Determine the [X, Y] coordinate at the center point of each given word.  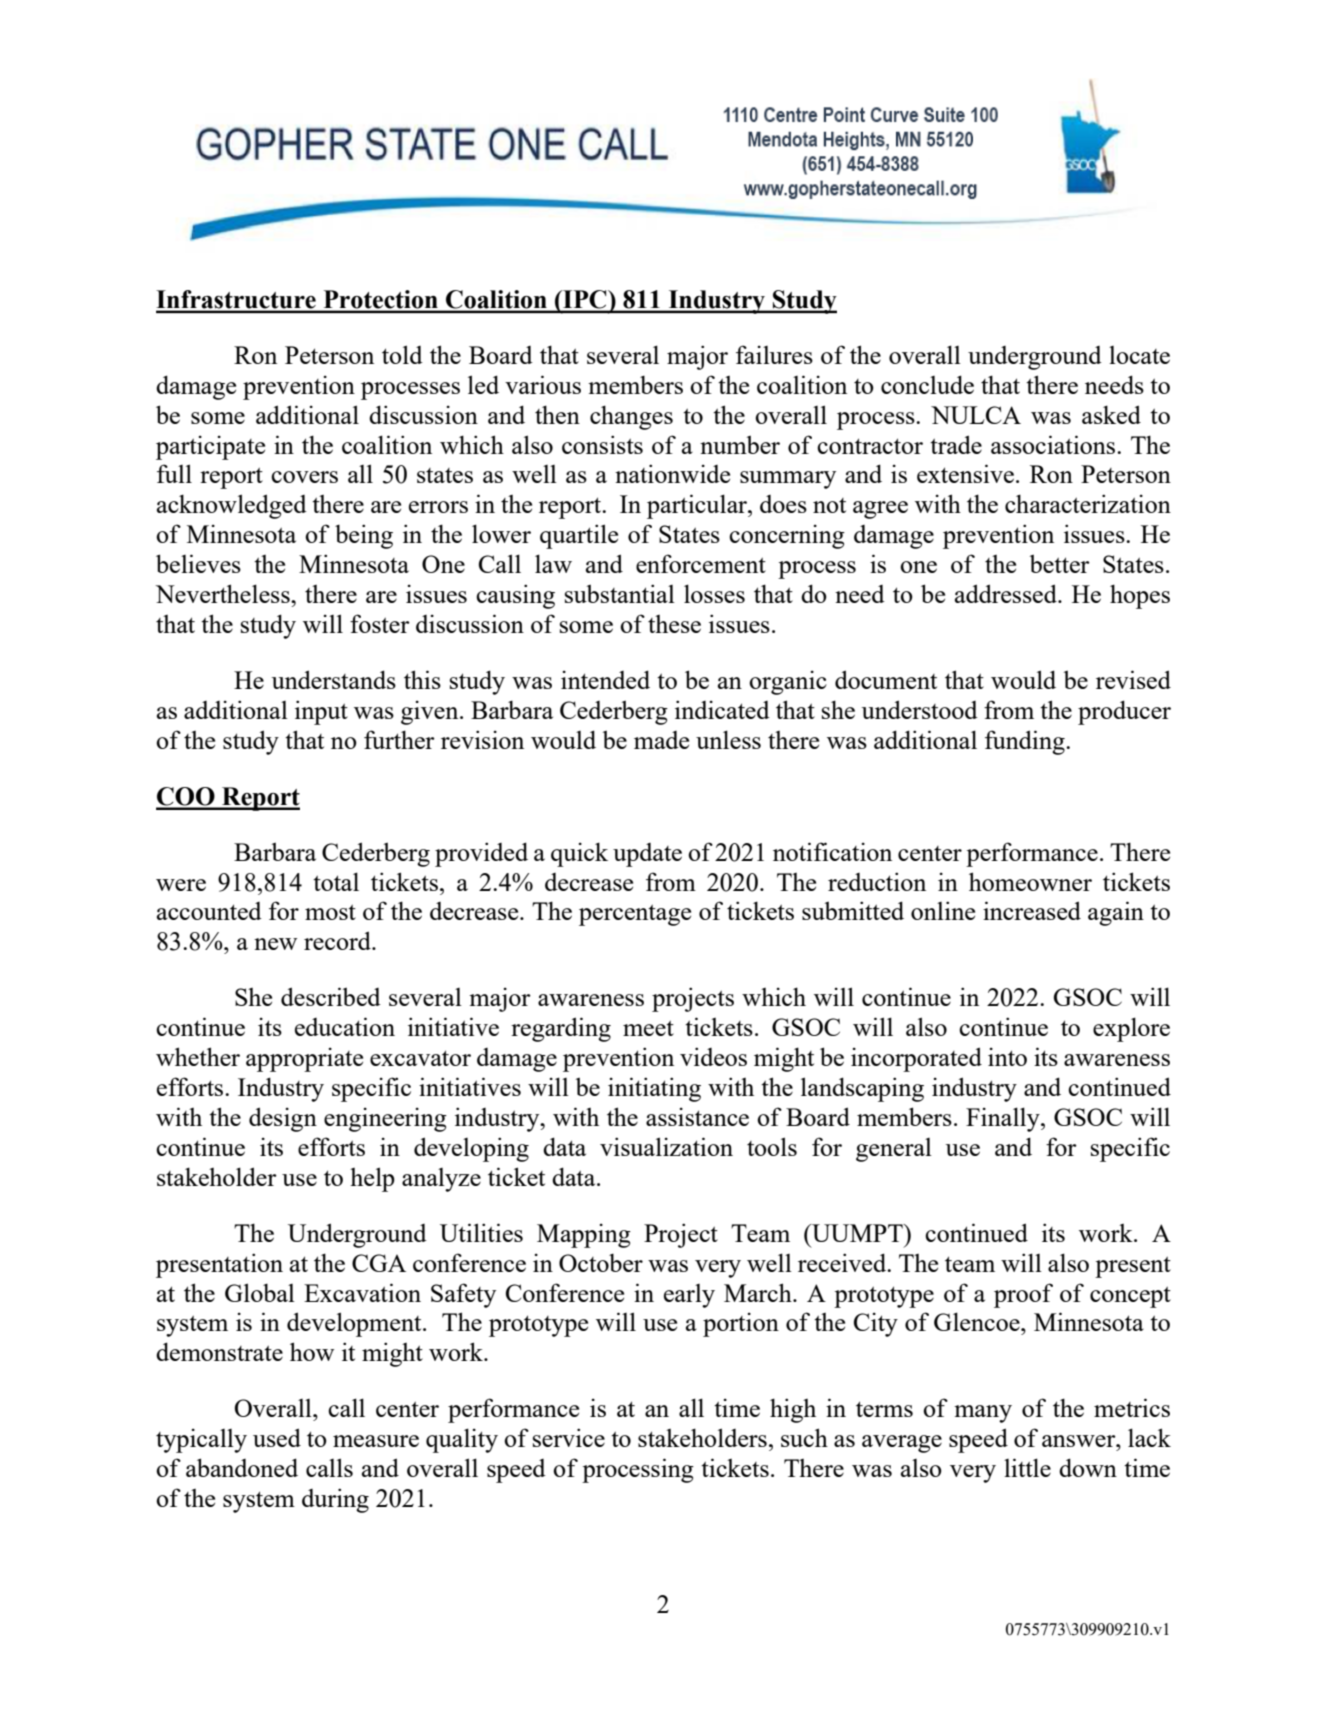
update [647, 855]
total [336, 881]
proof [1023, 1295]
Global [260, 1292]
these [674, 624]
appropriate [304, 1059]
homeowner [1030, 881]
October [601, 1262]
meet [648, 1028]
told [402, 354]
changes [631, 417]
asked [1111, 414]
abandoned [242, 1467]
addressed [1007, 593]
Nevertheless [223, 593]
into [1007, 1056]
